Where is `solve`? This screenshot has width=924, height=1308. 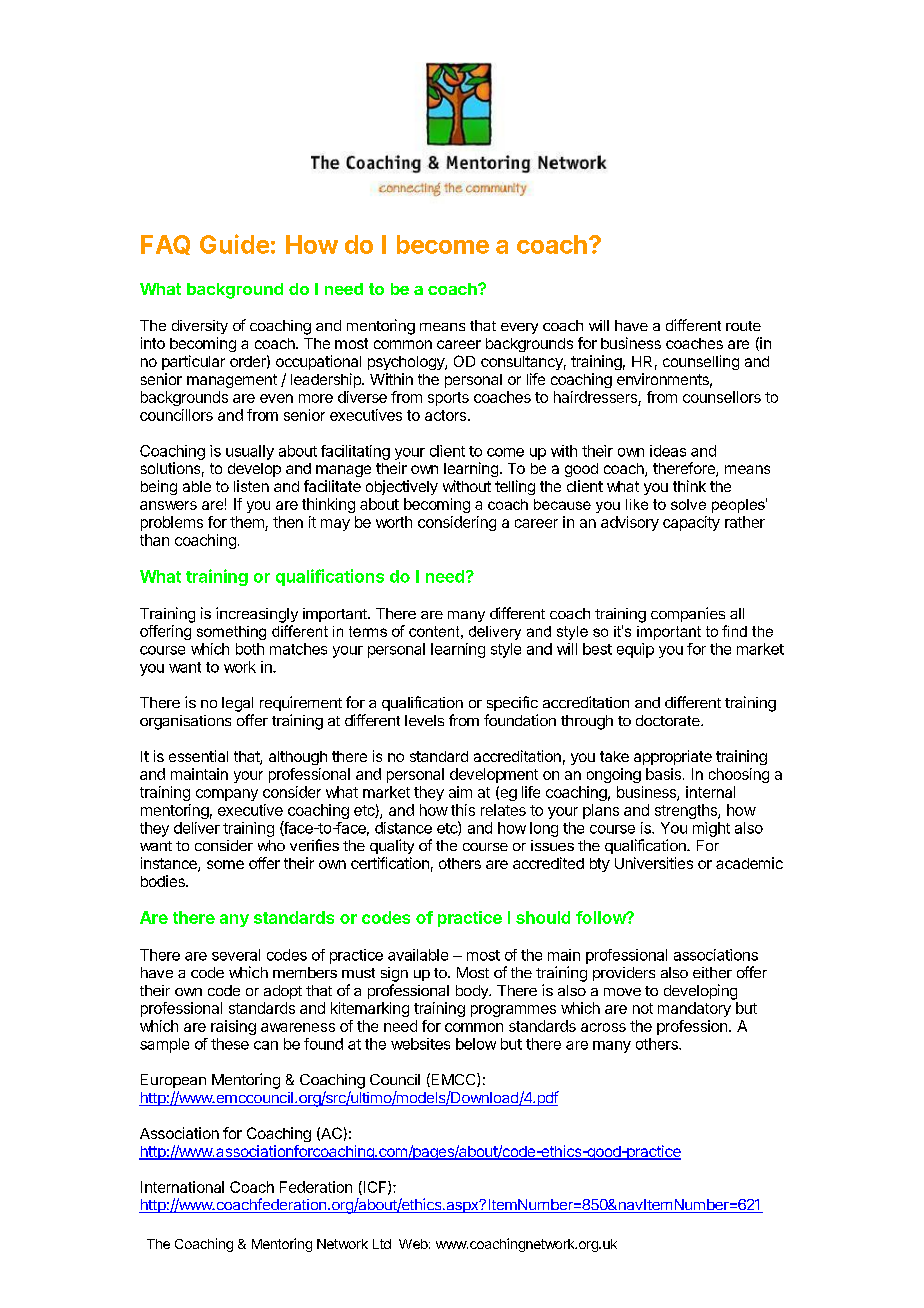 solve is located at coordinates (688, 504).
